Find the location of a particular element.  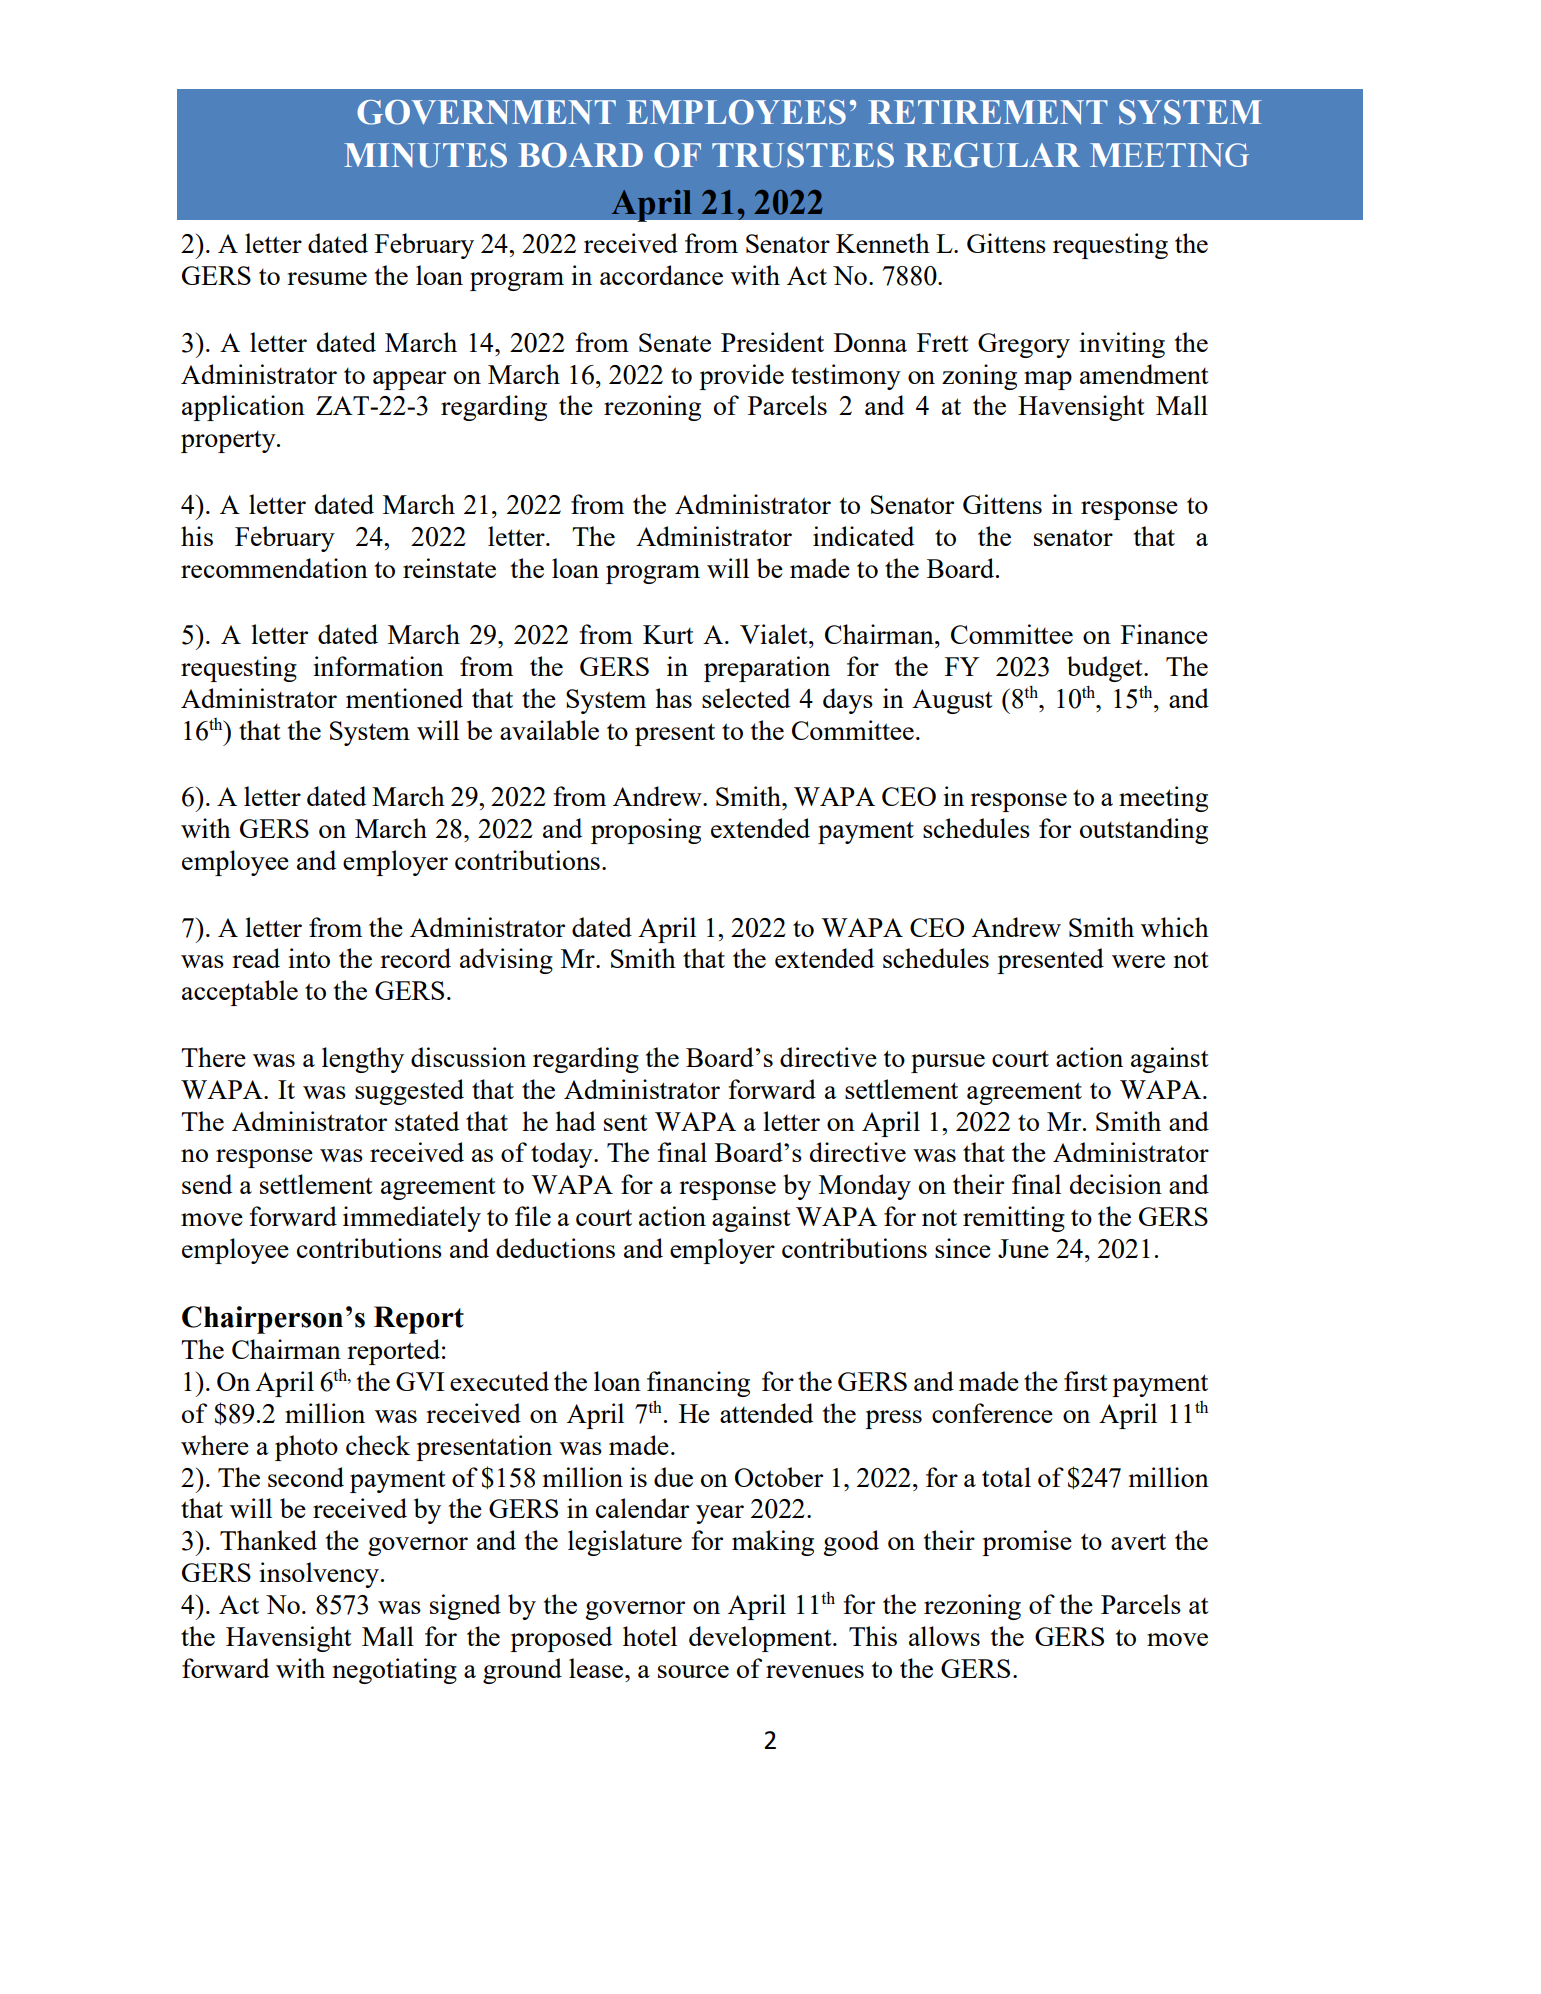

TRUSTEES is located at coordinates (803, 155).
